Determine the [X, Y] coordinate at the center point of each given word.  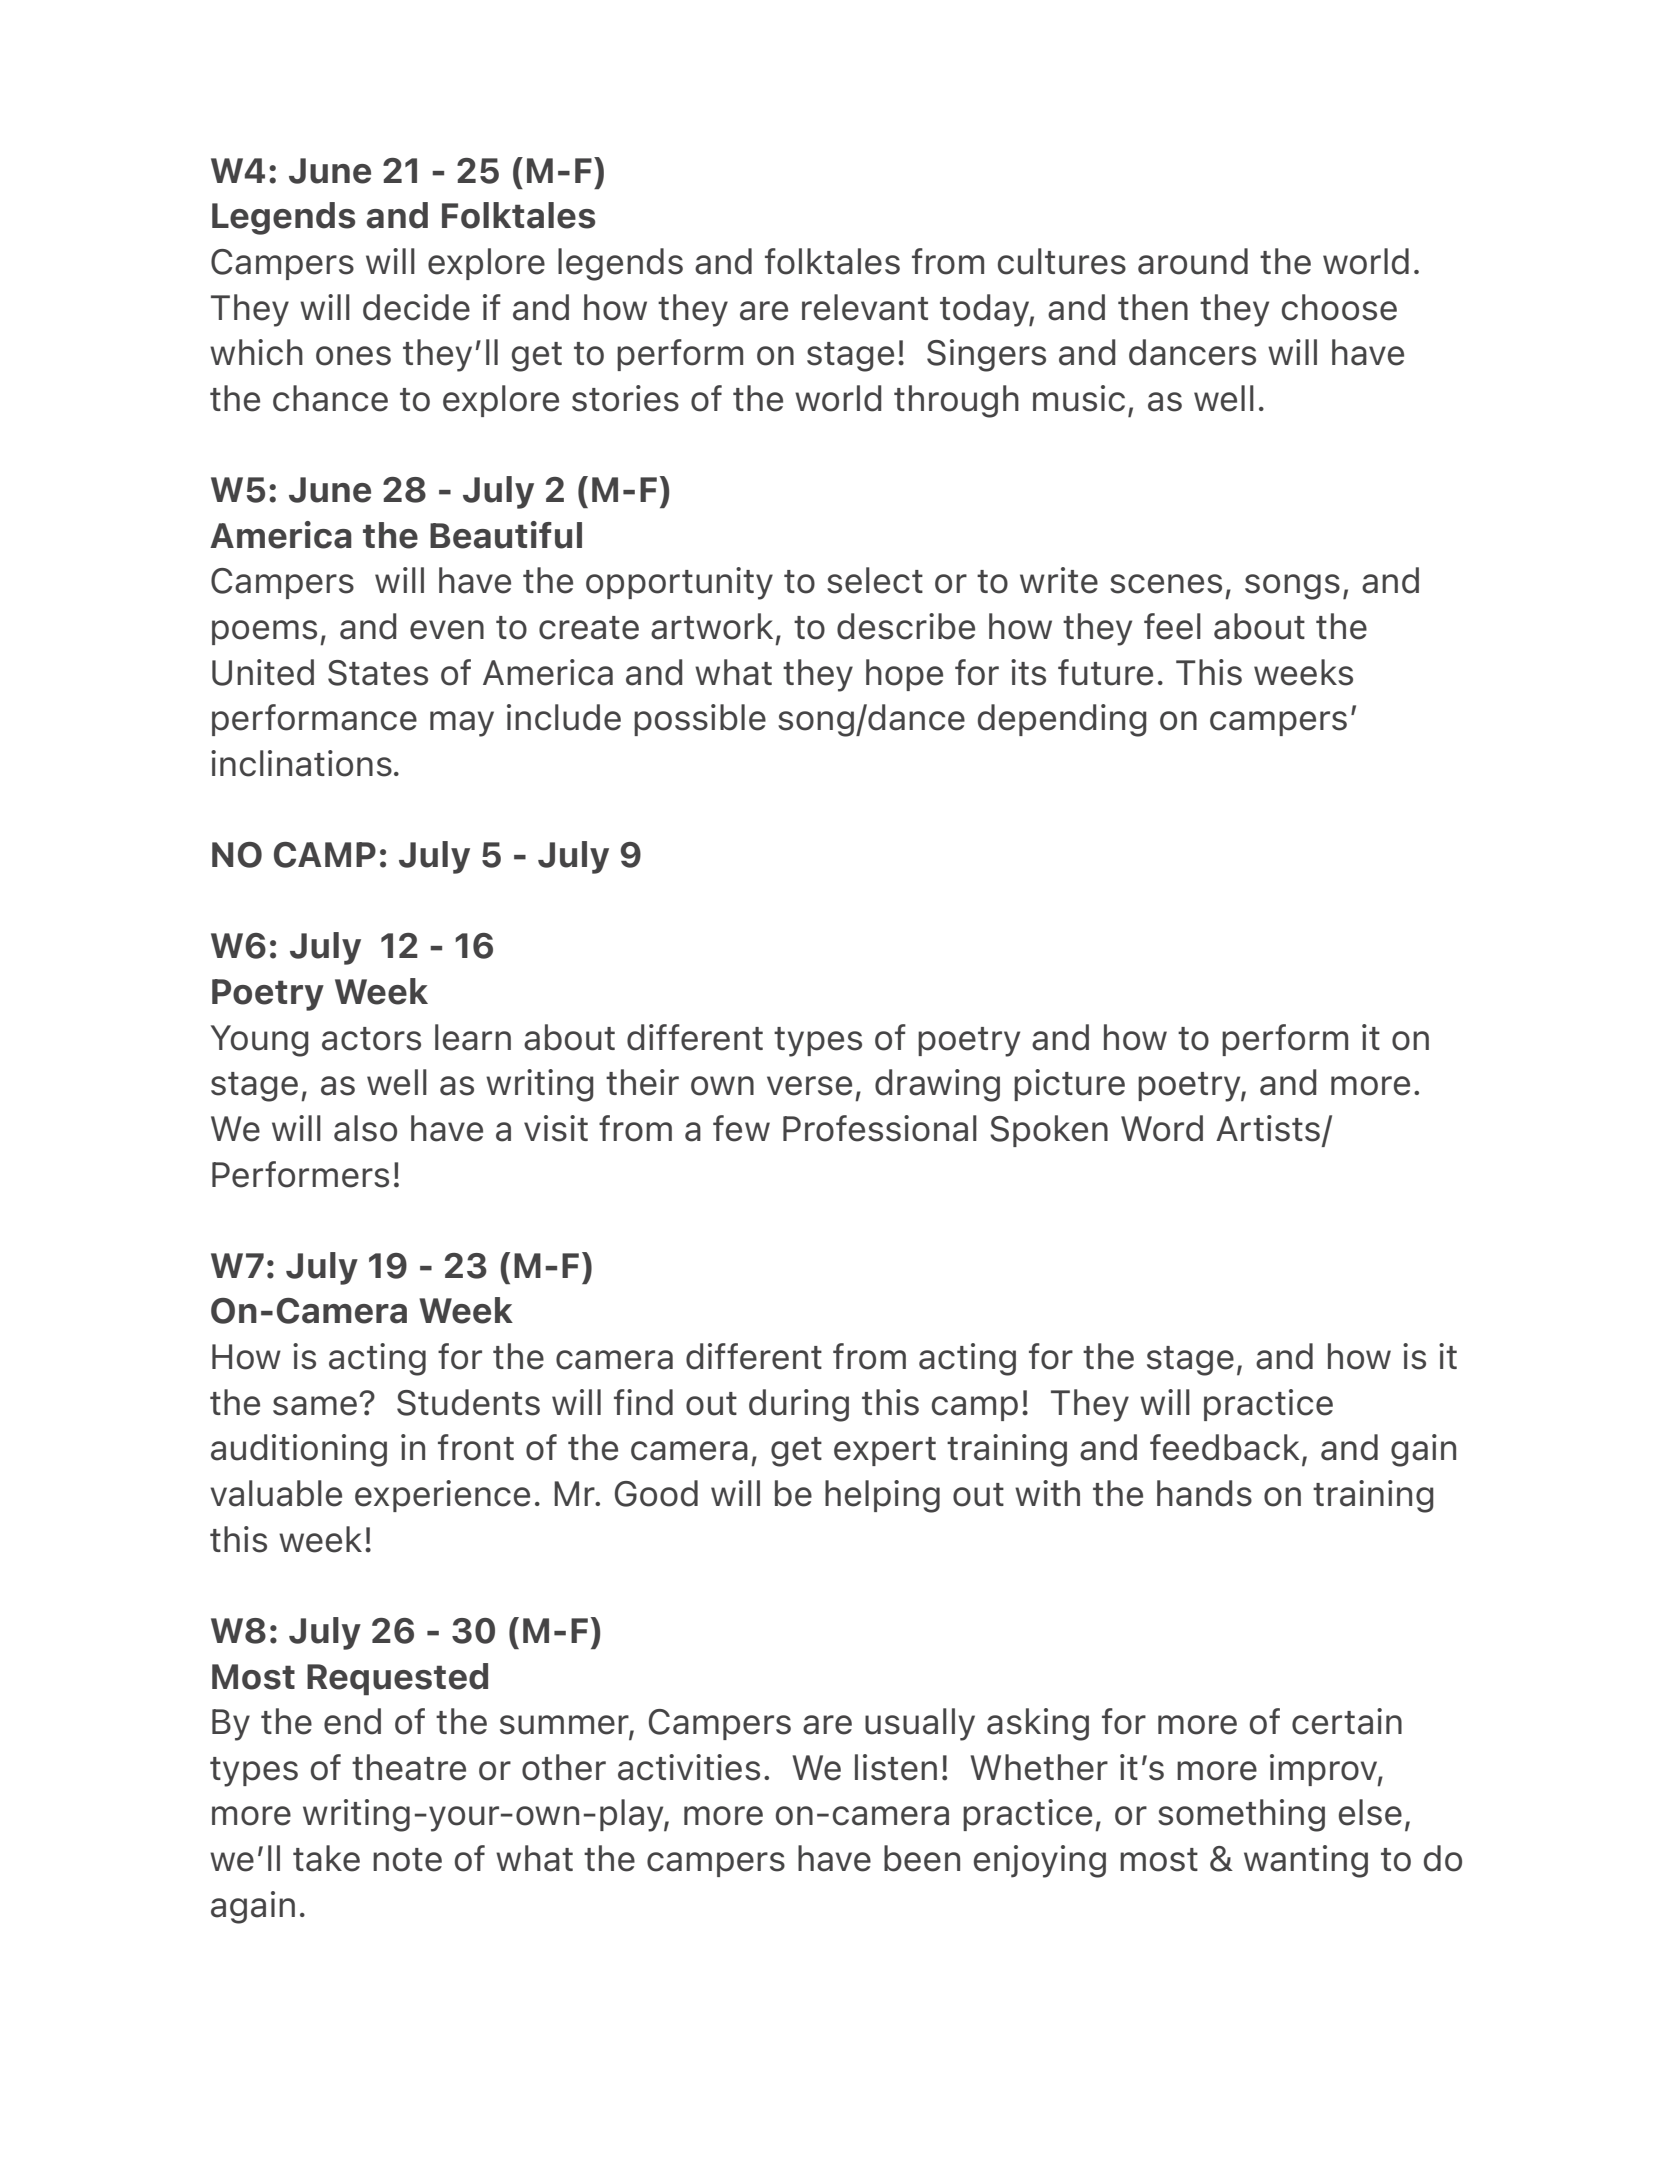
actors [371, 1039]
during [799, 1405]
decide [416, 307]
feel [1172, 626]
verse [809, 1086]
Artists [1269, 1129]
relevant [865, 307]
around [1193, 261]
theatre [409, 1767]
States [378, 673]
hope [904, 675]
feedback [1225, 1447]
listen [896, 1767]
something [1241, 1815]
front [476, 1447]
